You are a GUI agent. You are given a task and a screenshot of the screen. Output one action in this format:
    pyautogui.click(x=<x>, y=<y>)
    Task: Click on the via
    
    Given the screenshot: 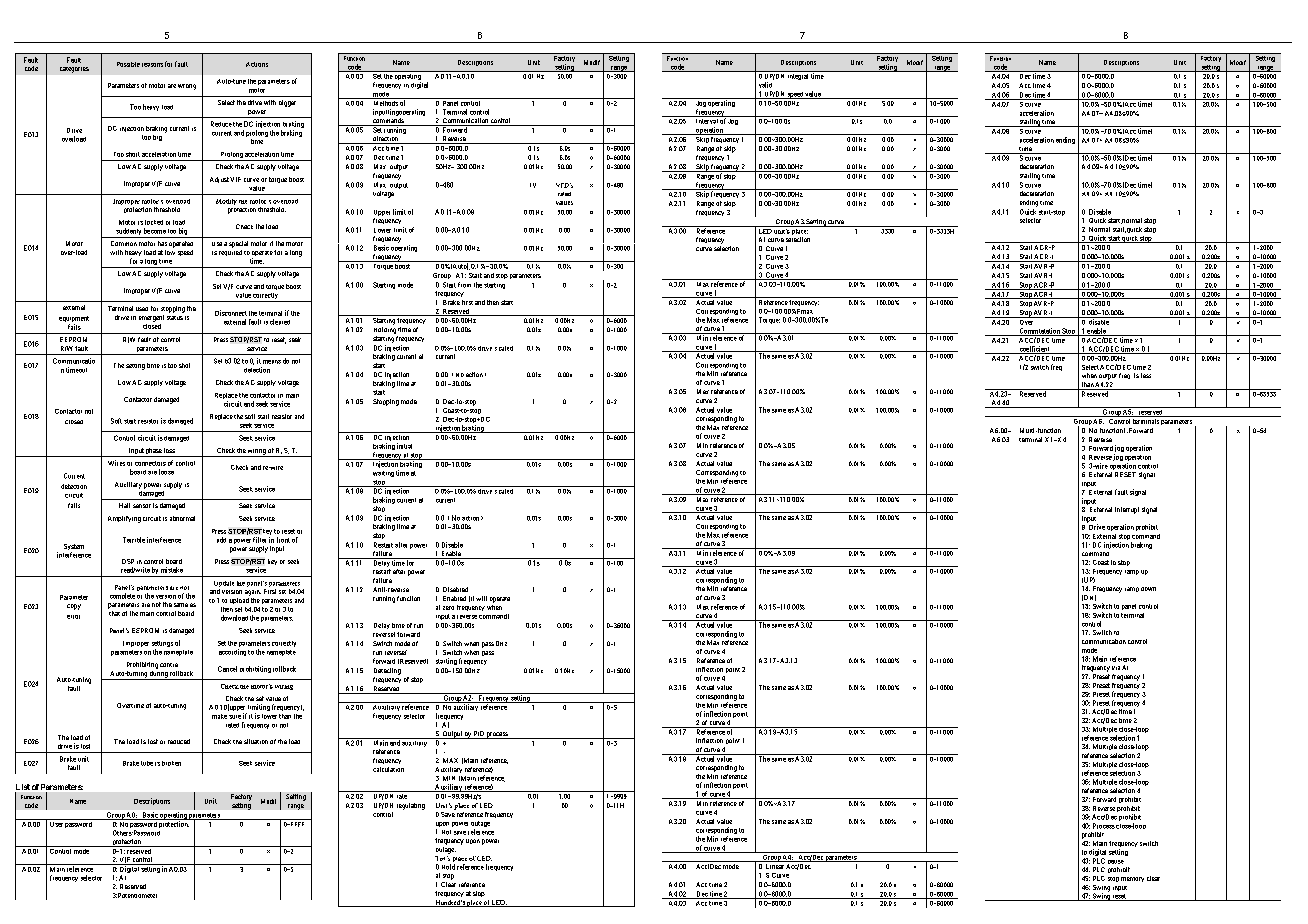 What is the action you would take?
    pyautogui.click(x=1116, y=668)
